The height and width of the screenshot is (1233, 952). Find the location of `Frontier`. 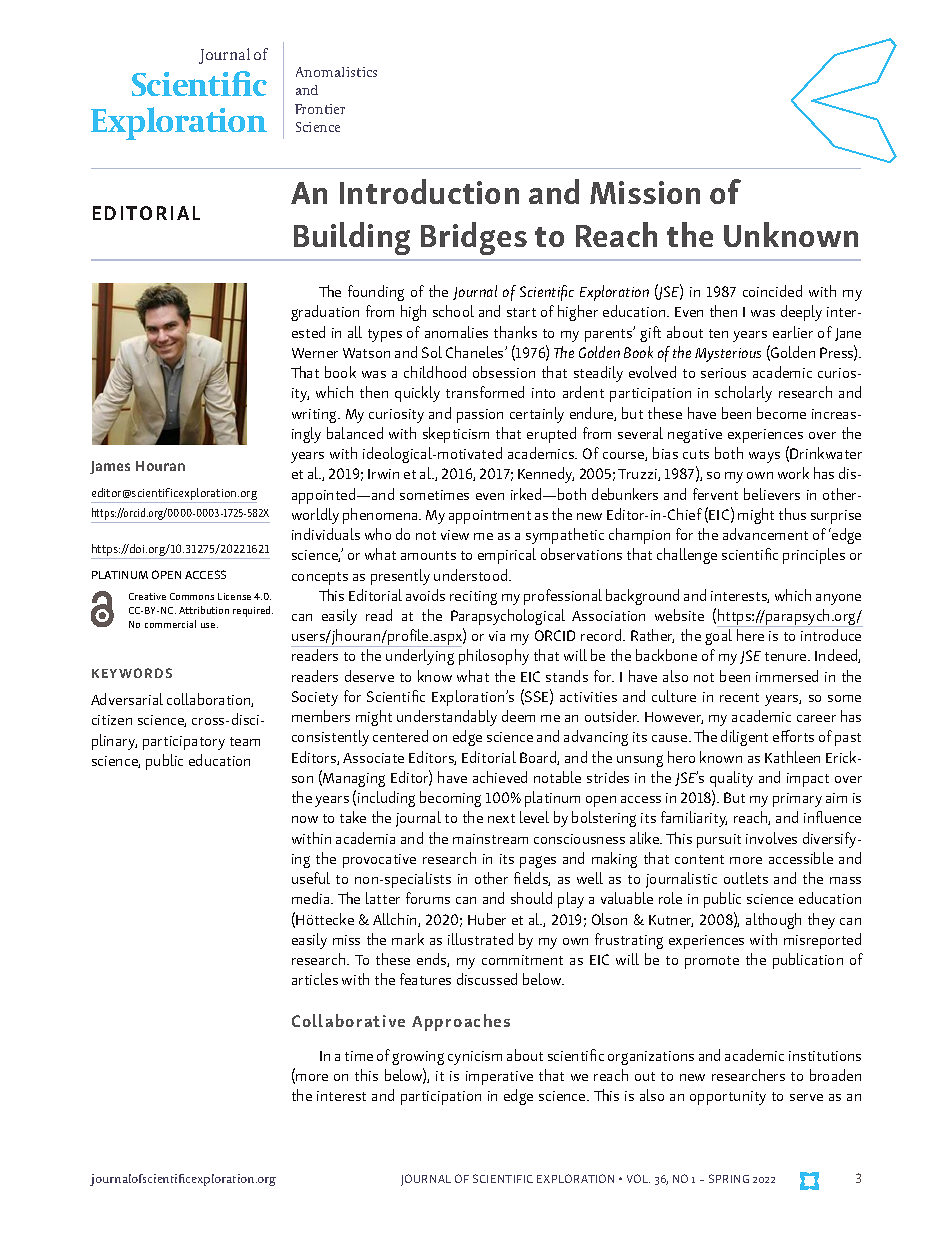

Frontier is located at coordinates (320, 109).
